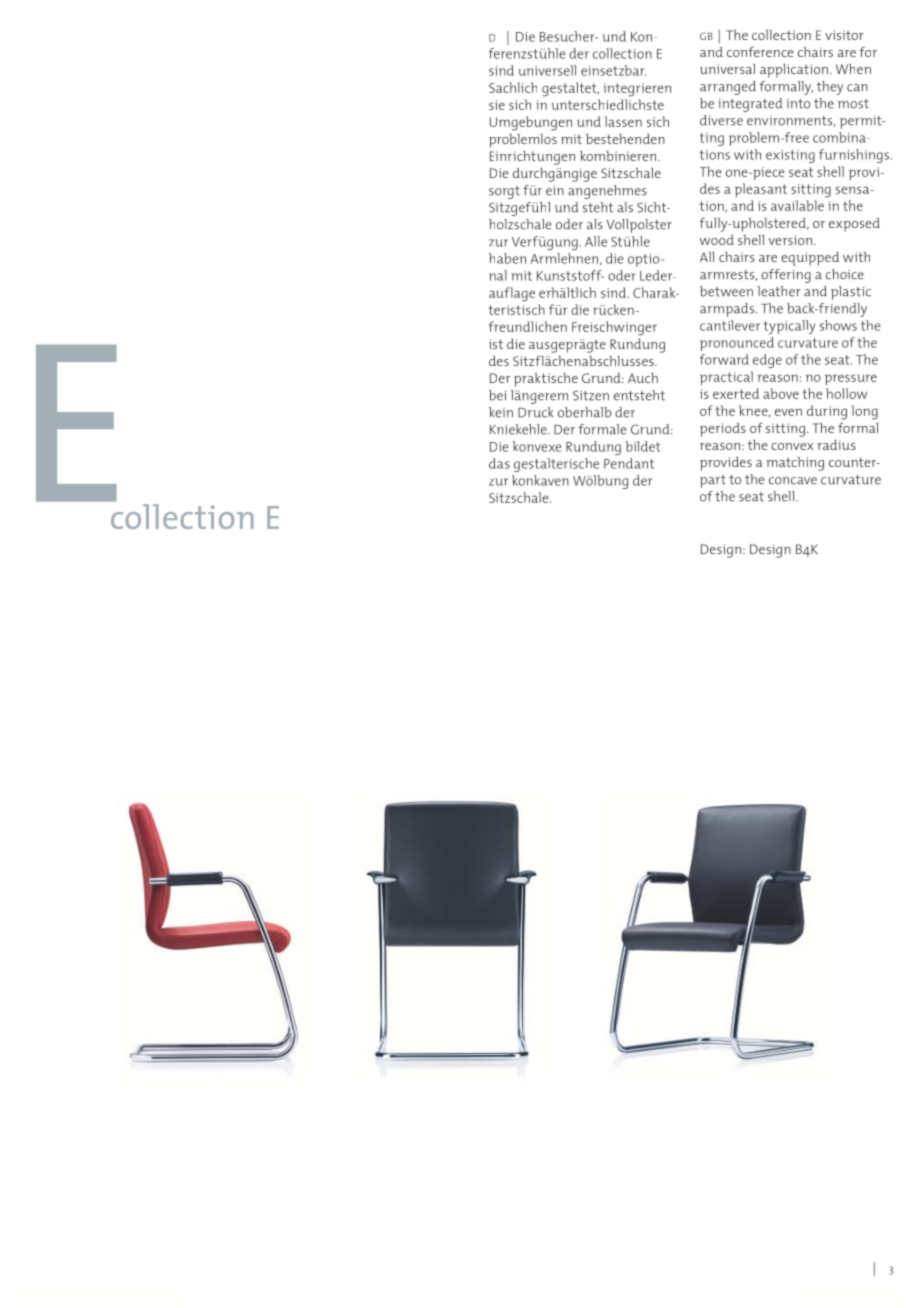 This screenshot has width=924, height=1308. Describe the element at coordinates (507, 258) in the screenshot. I see `haben` at that location.
